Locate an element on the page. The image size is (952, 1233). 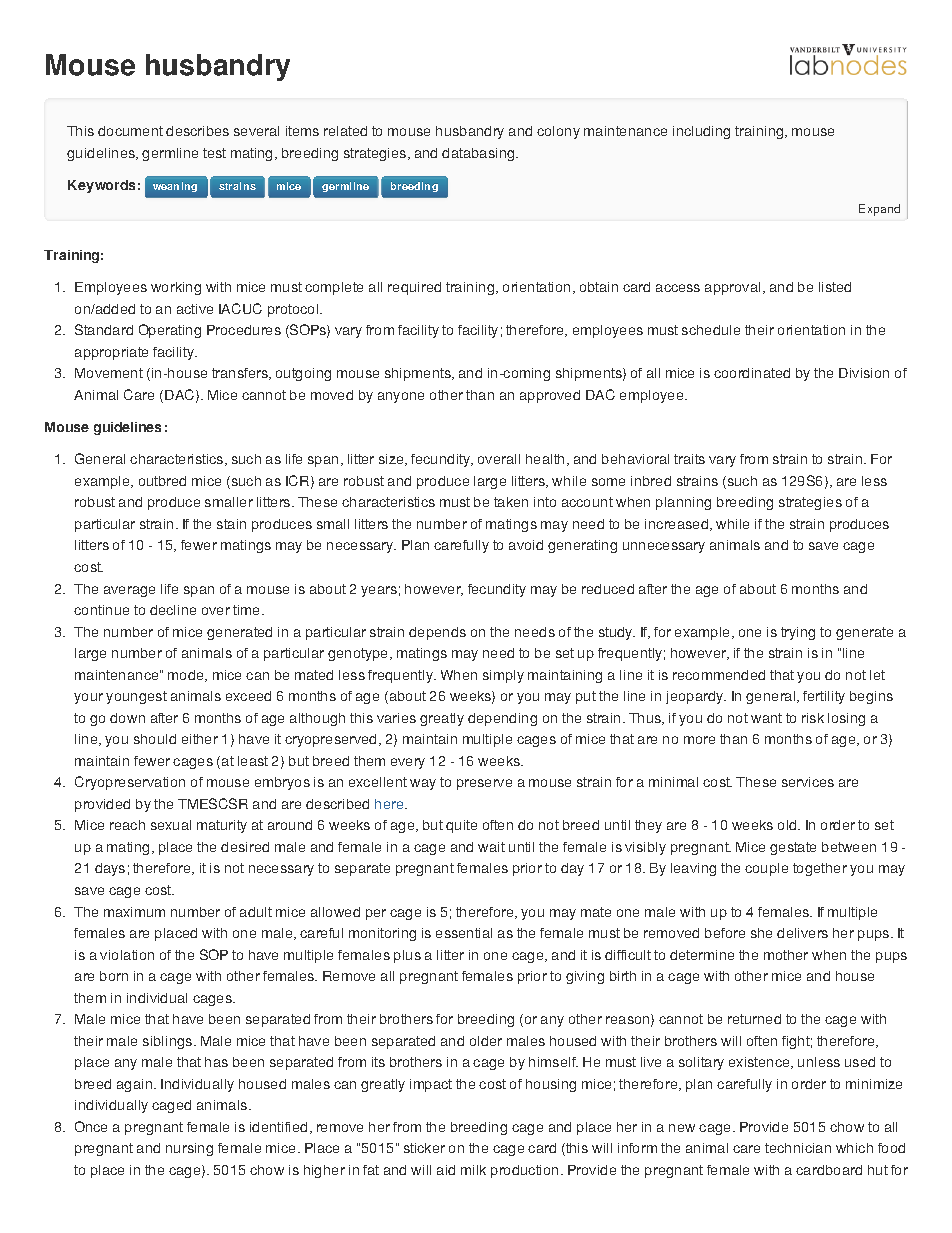
including is located at coordinates (701, 132).
